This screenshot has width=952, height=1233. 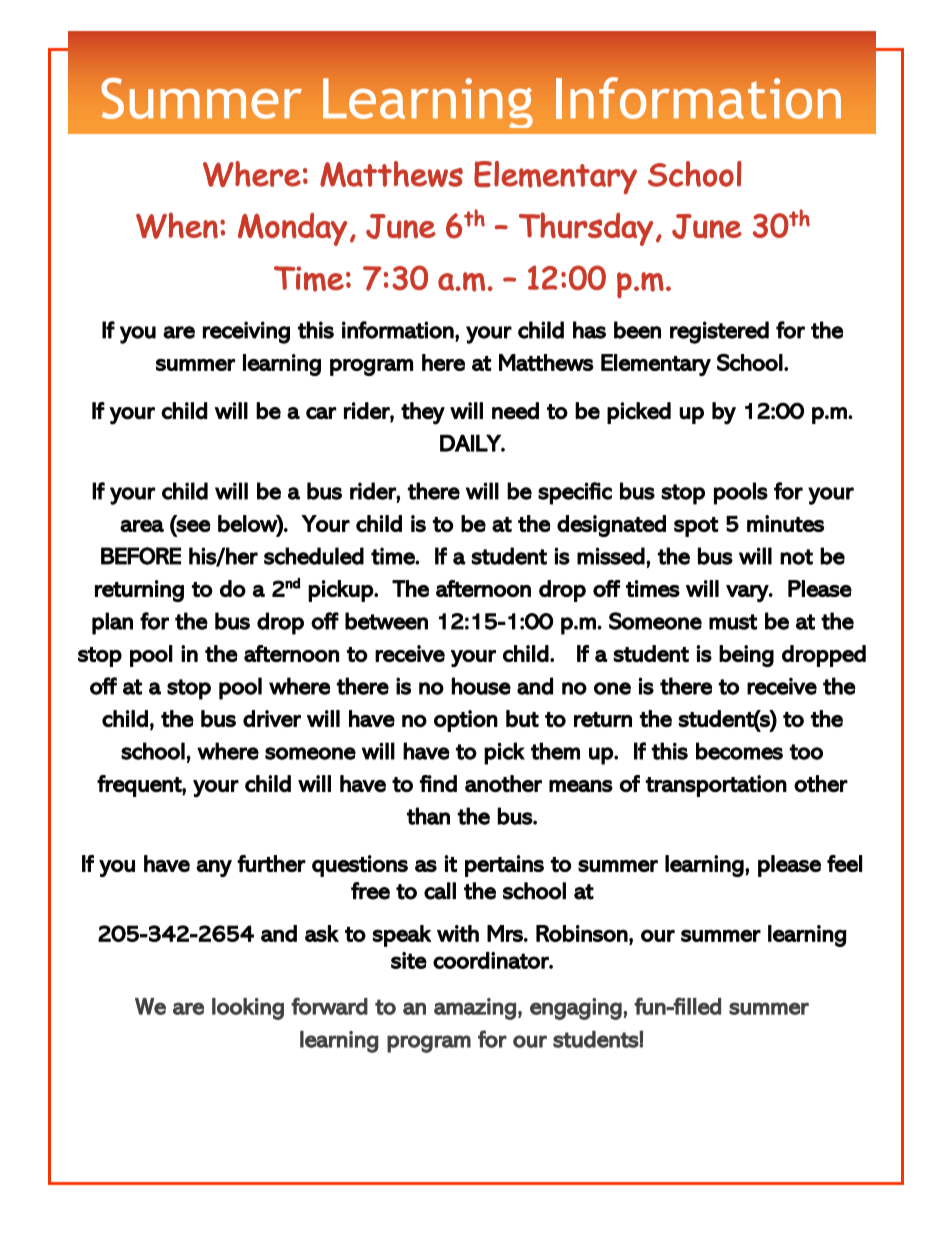 I want to click on specific, so click(x=575, y=493).
